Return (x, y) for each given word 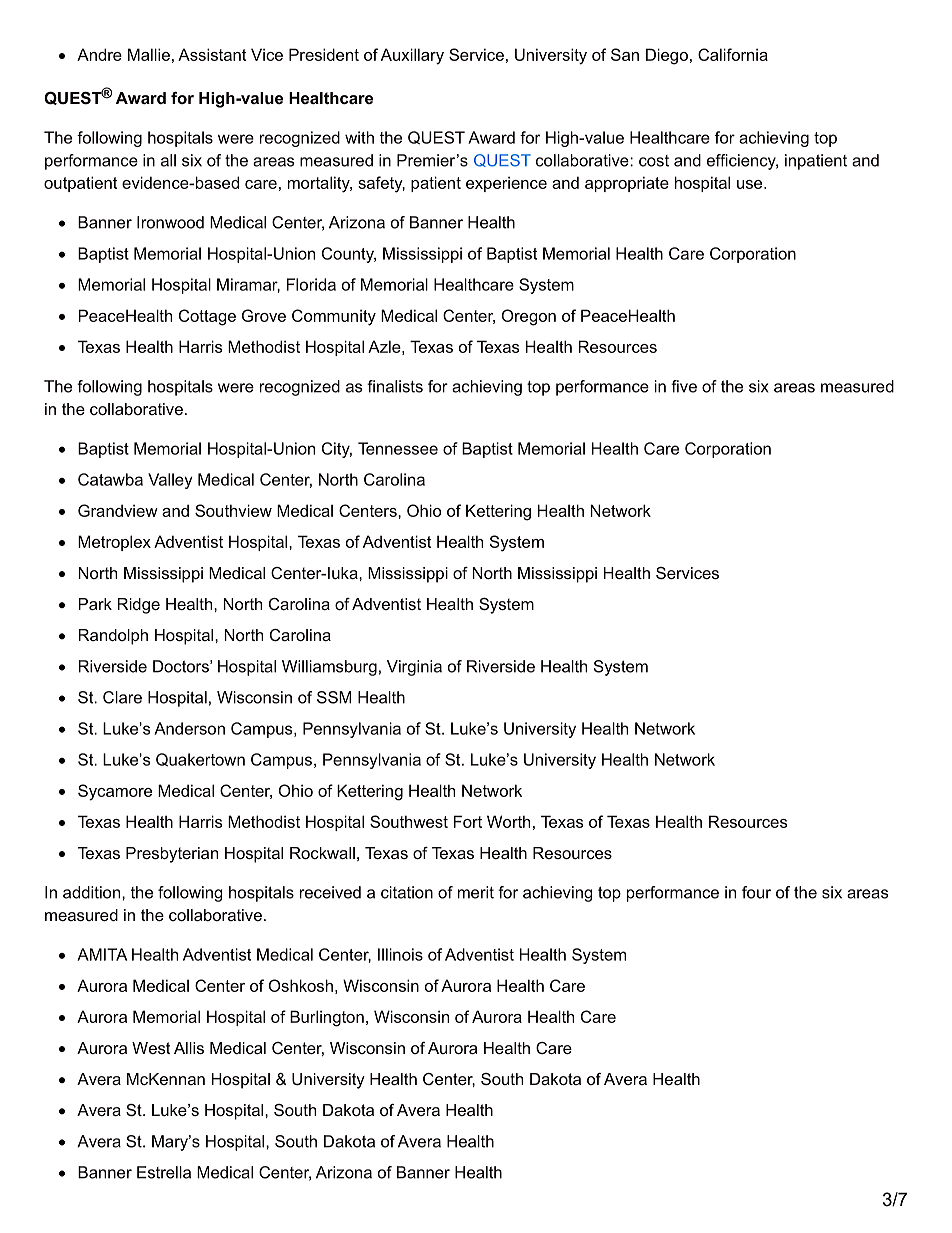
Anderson (189, 728)
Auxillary (412, 56)
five (684, 386)
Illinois (400, 954)
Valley (170, 481)
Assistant (212, 54)
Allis (189, 1048)
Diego (667, 56)
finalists (395, 386)
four (756, 892)
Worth (508, 821)
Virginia (414, 668)
